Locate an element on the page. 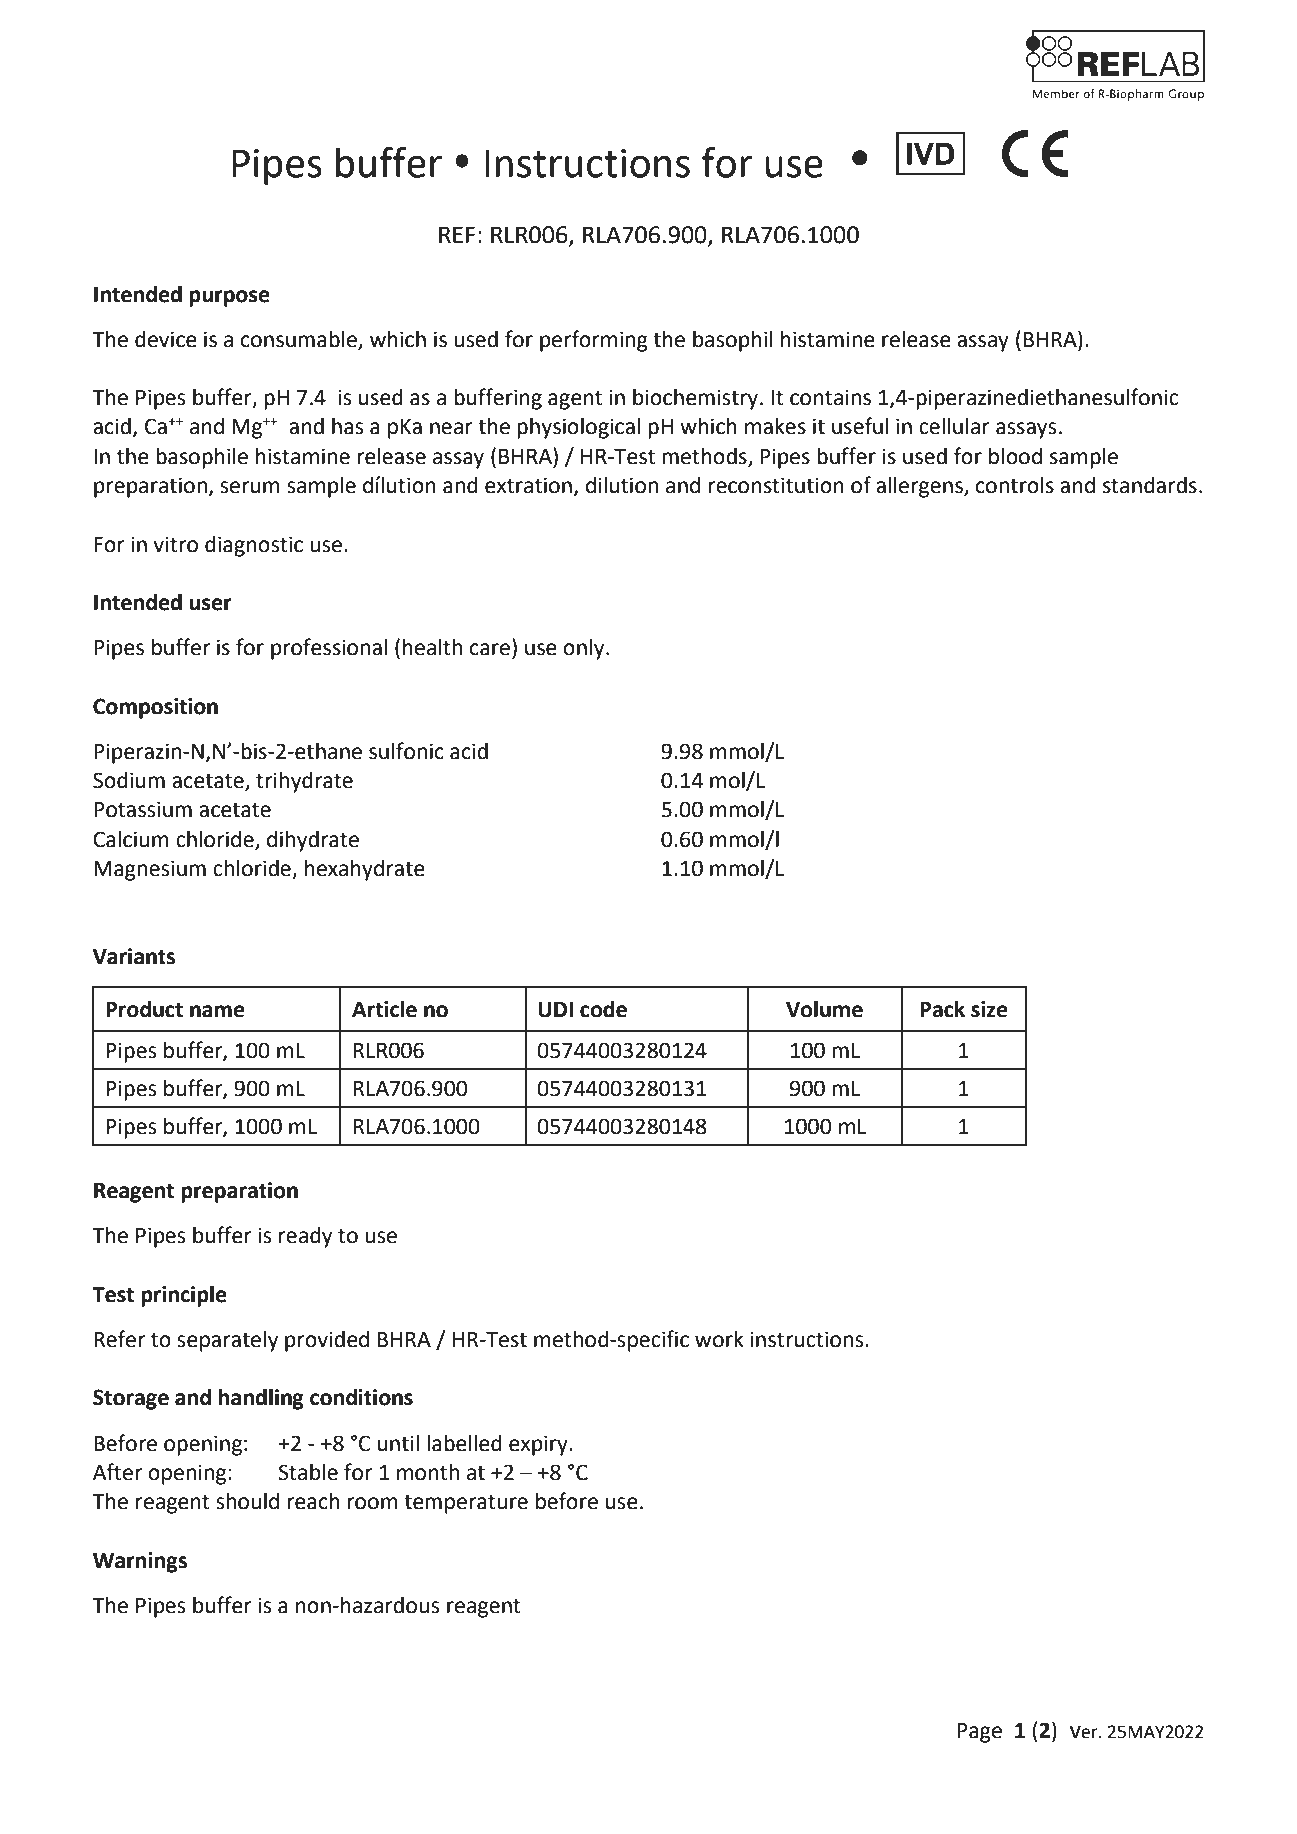 This document has width=1297, height=1834. cellular is located at coordinates (954, 426).
